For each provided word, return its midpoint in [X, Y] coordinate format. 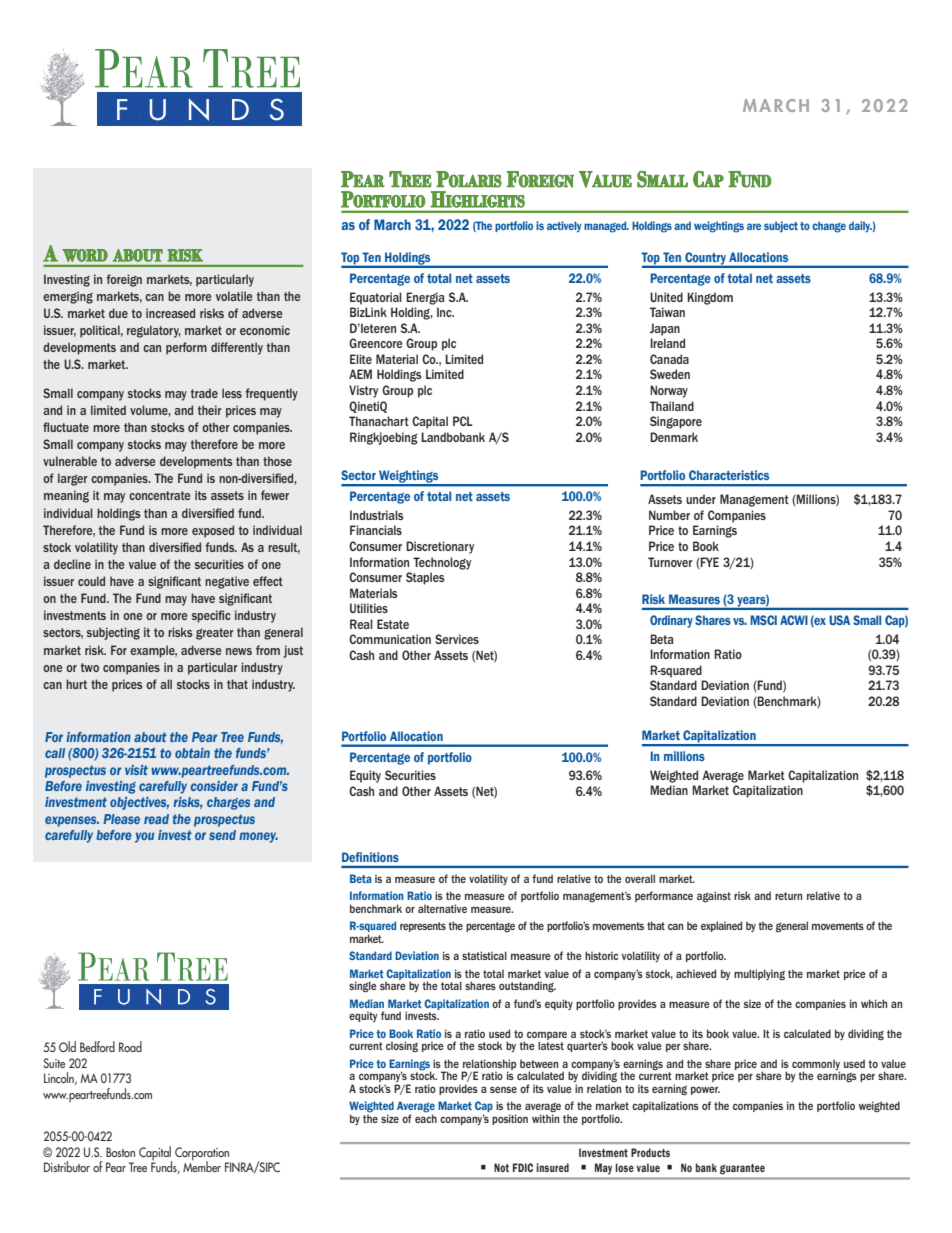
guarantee [742, 1169]
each [426, 1117]
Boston [120, 1152]
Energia [425, 298]
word [85, 255]
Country [705, 259]
